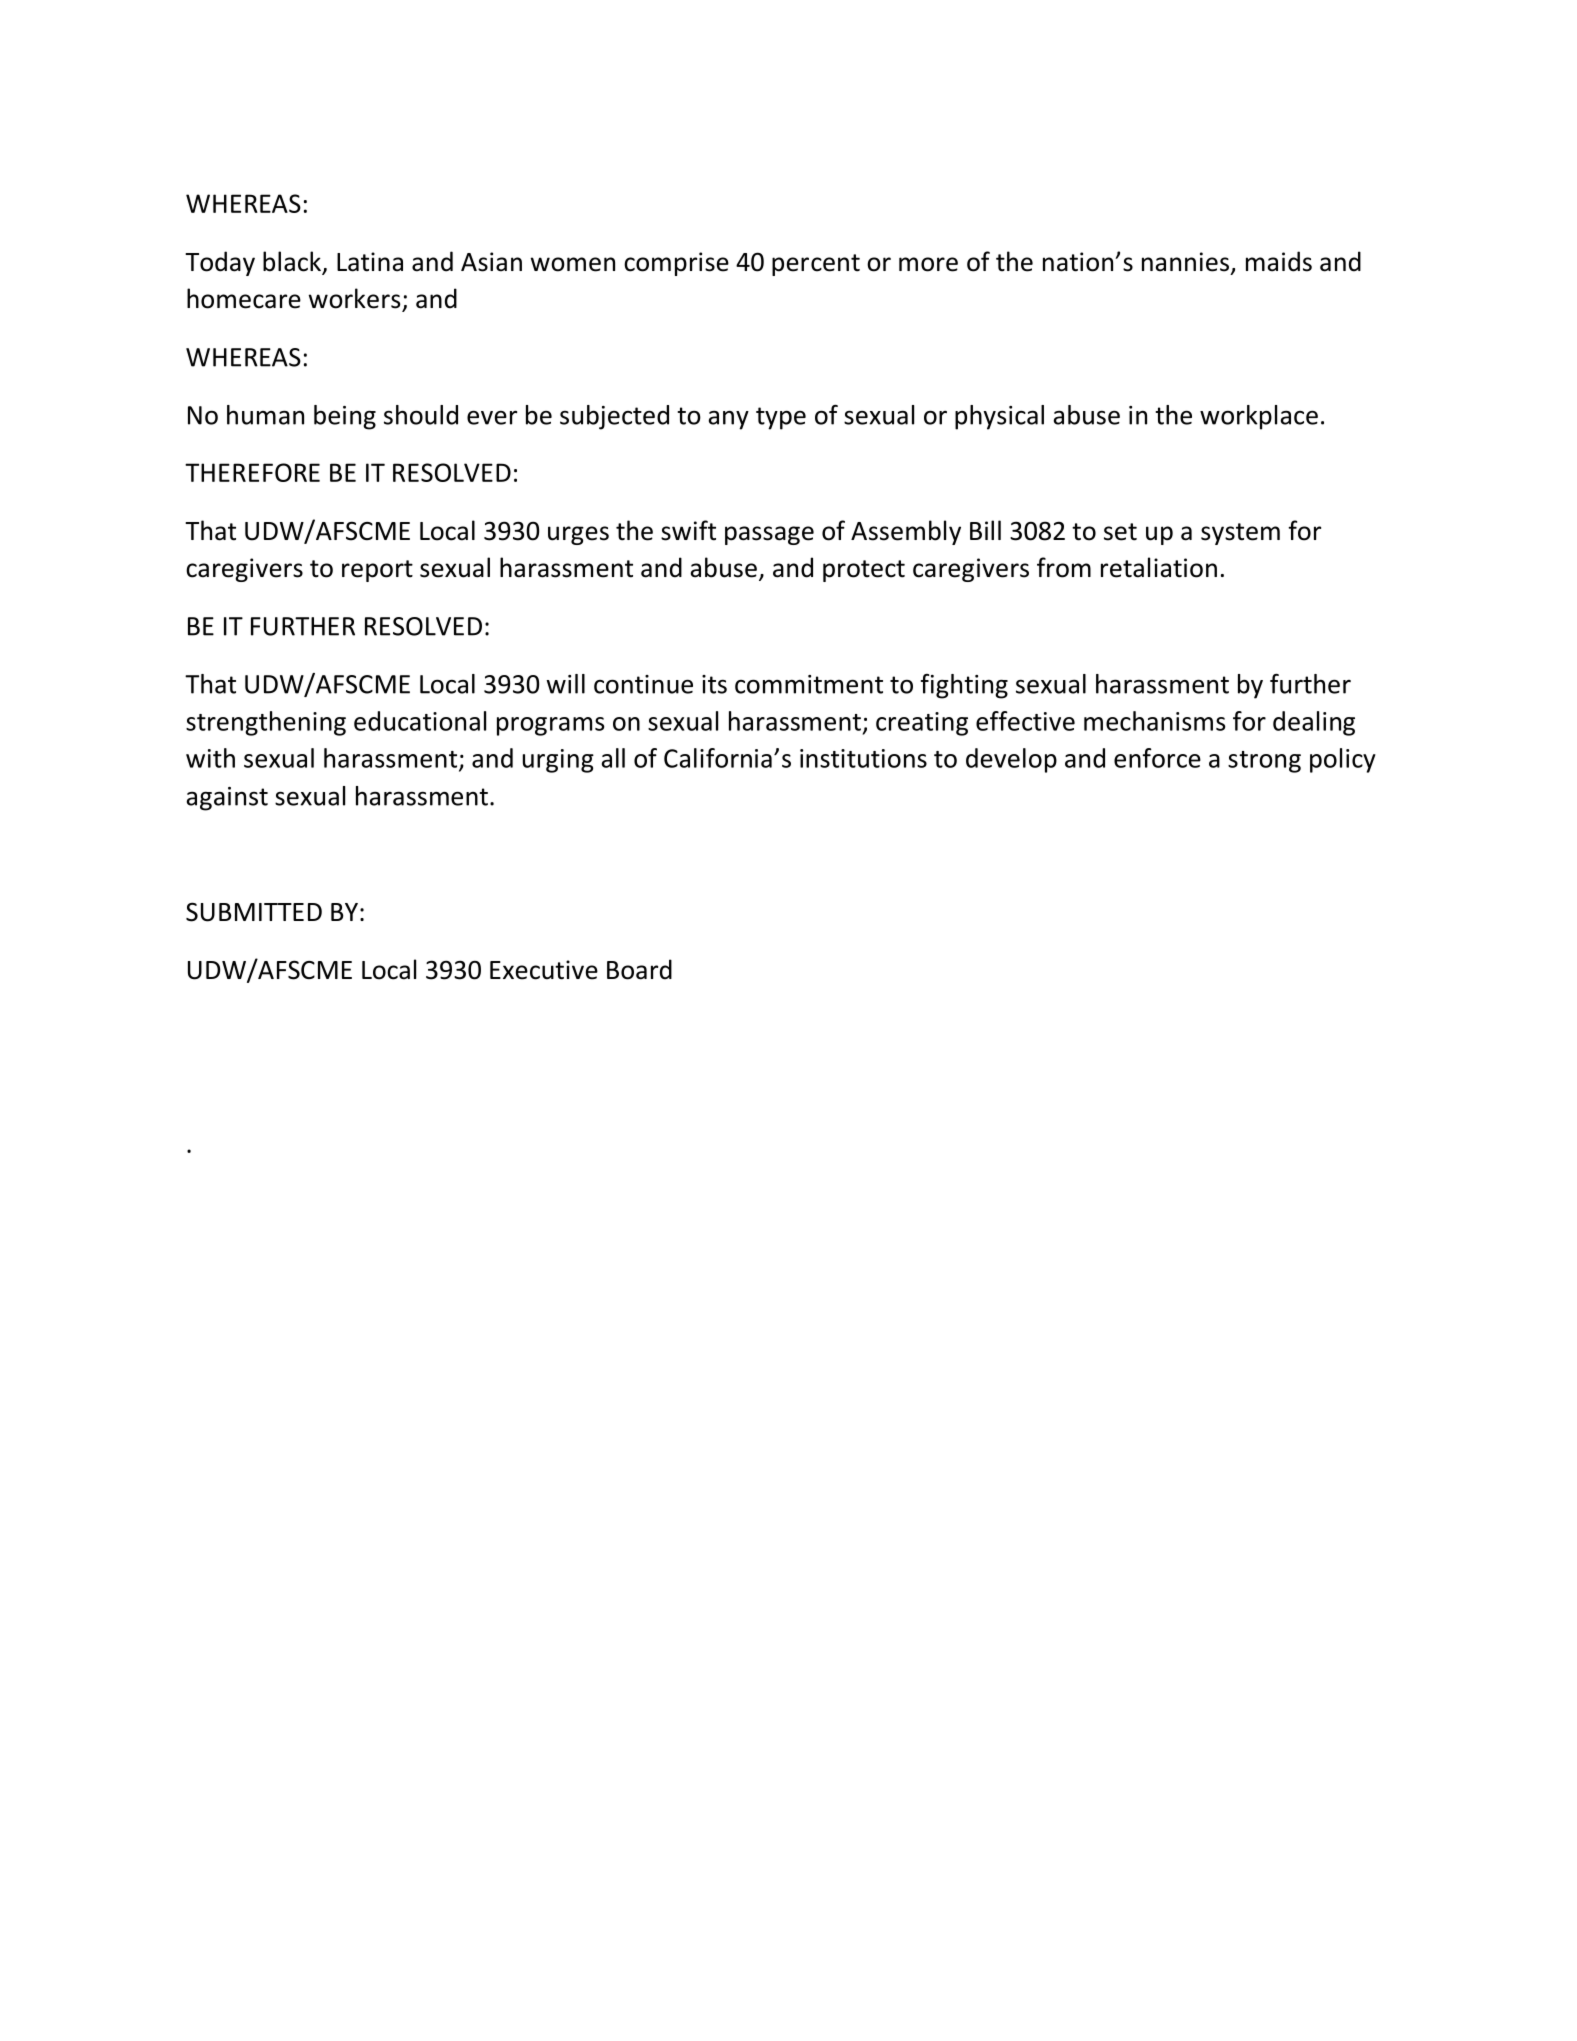 The image size is (1577, 2041). Describe the element at coordinates (816, 265) in the image. I see `percent` at that location.
